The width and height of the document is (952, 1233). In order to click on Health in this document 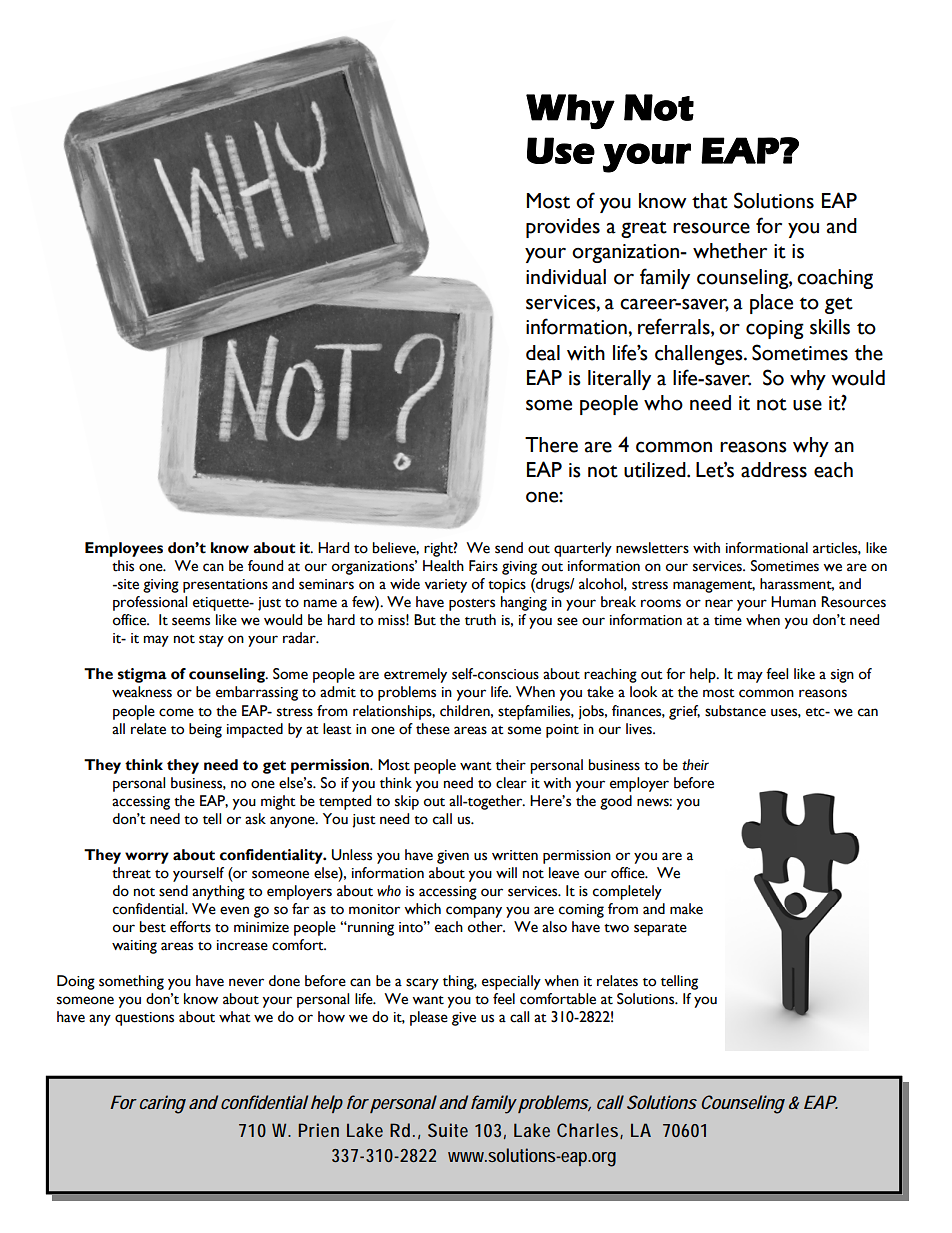, I will do `click(443, 566)`.
